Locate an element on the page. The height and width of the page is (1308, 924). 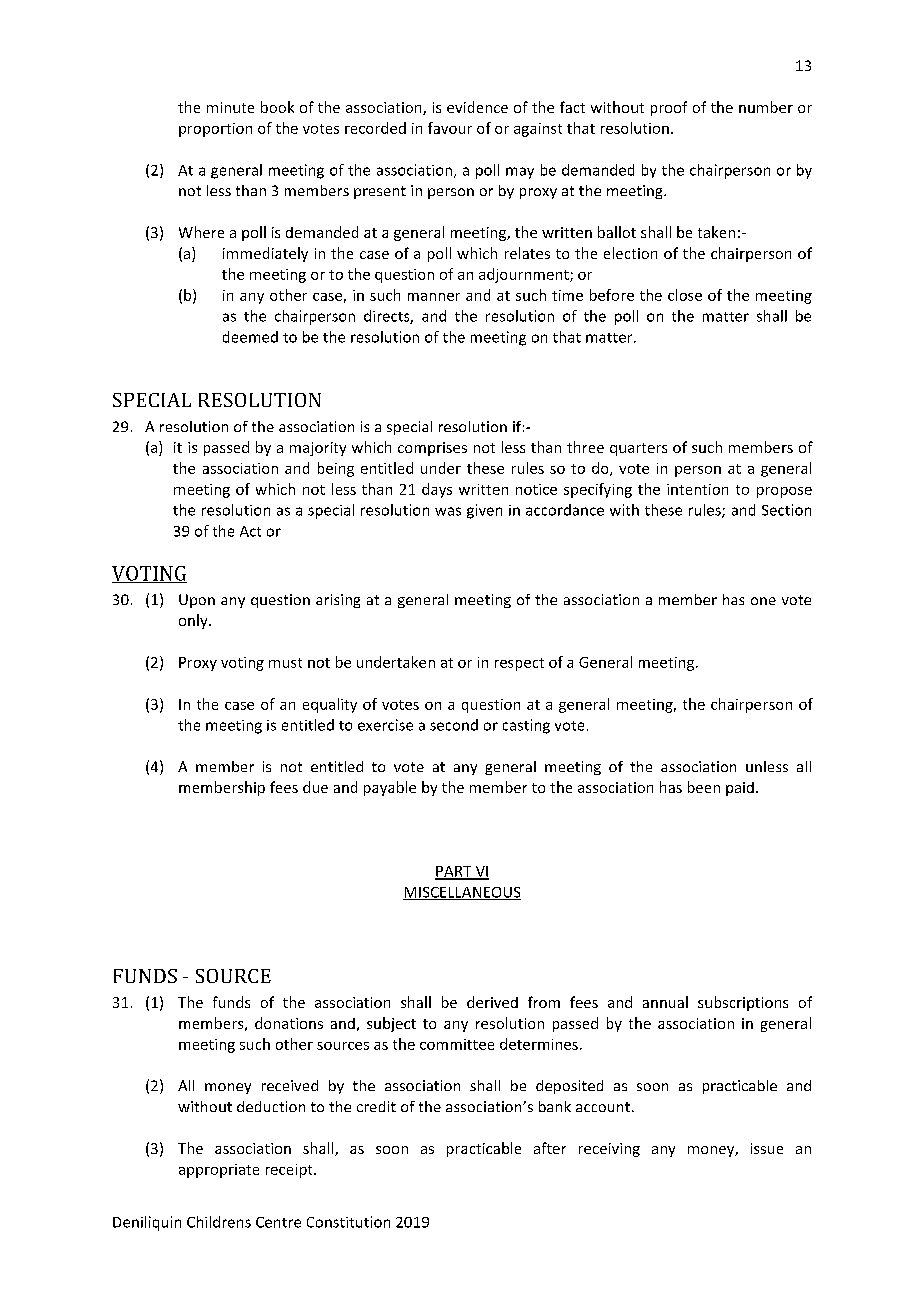
issue is located at coordinates (767, 1148).
